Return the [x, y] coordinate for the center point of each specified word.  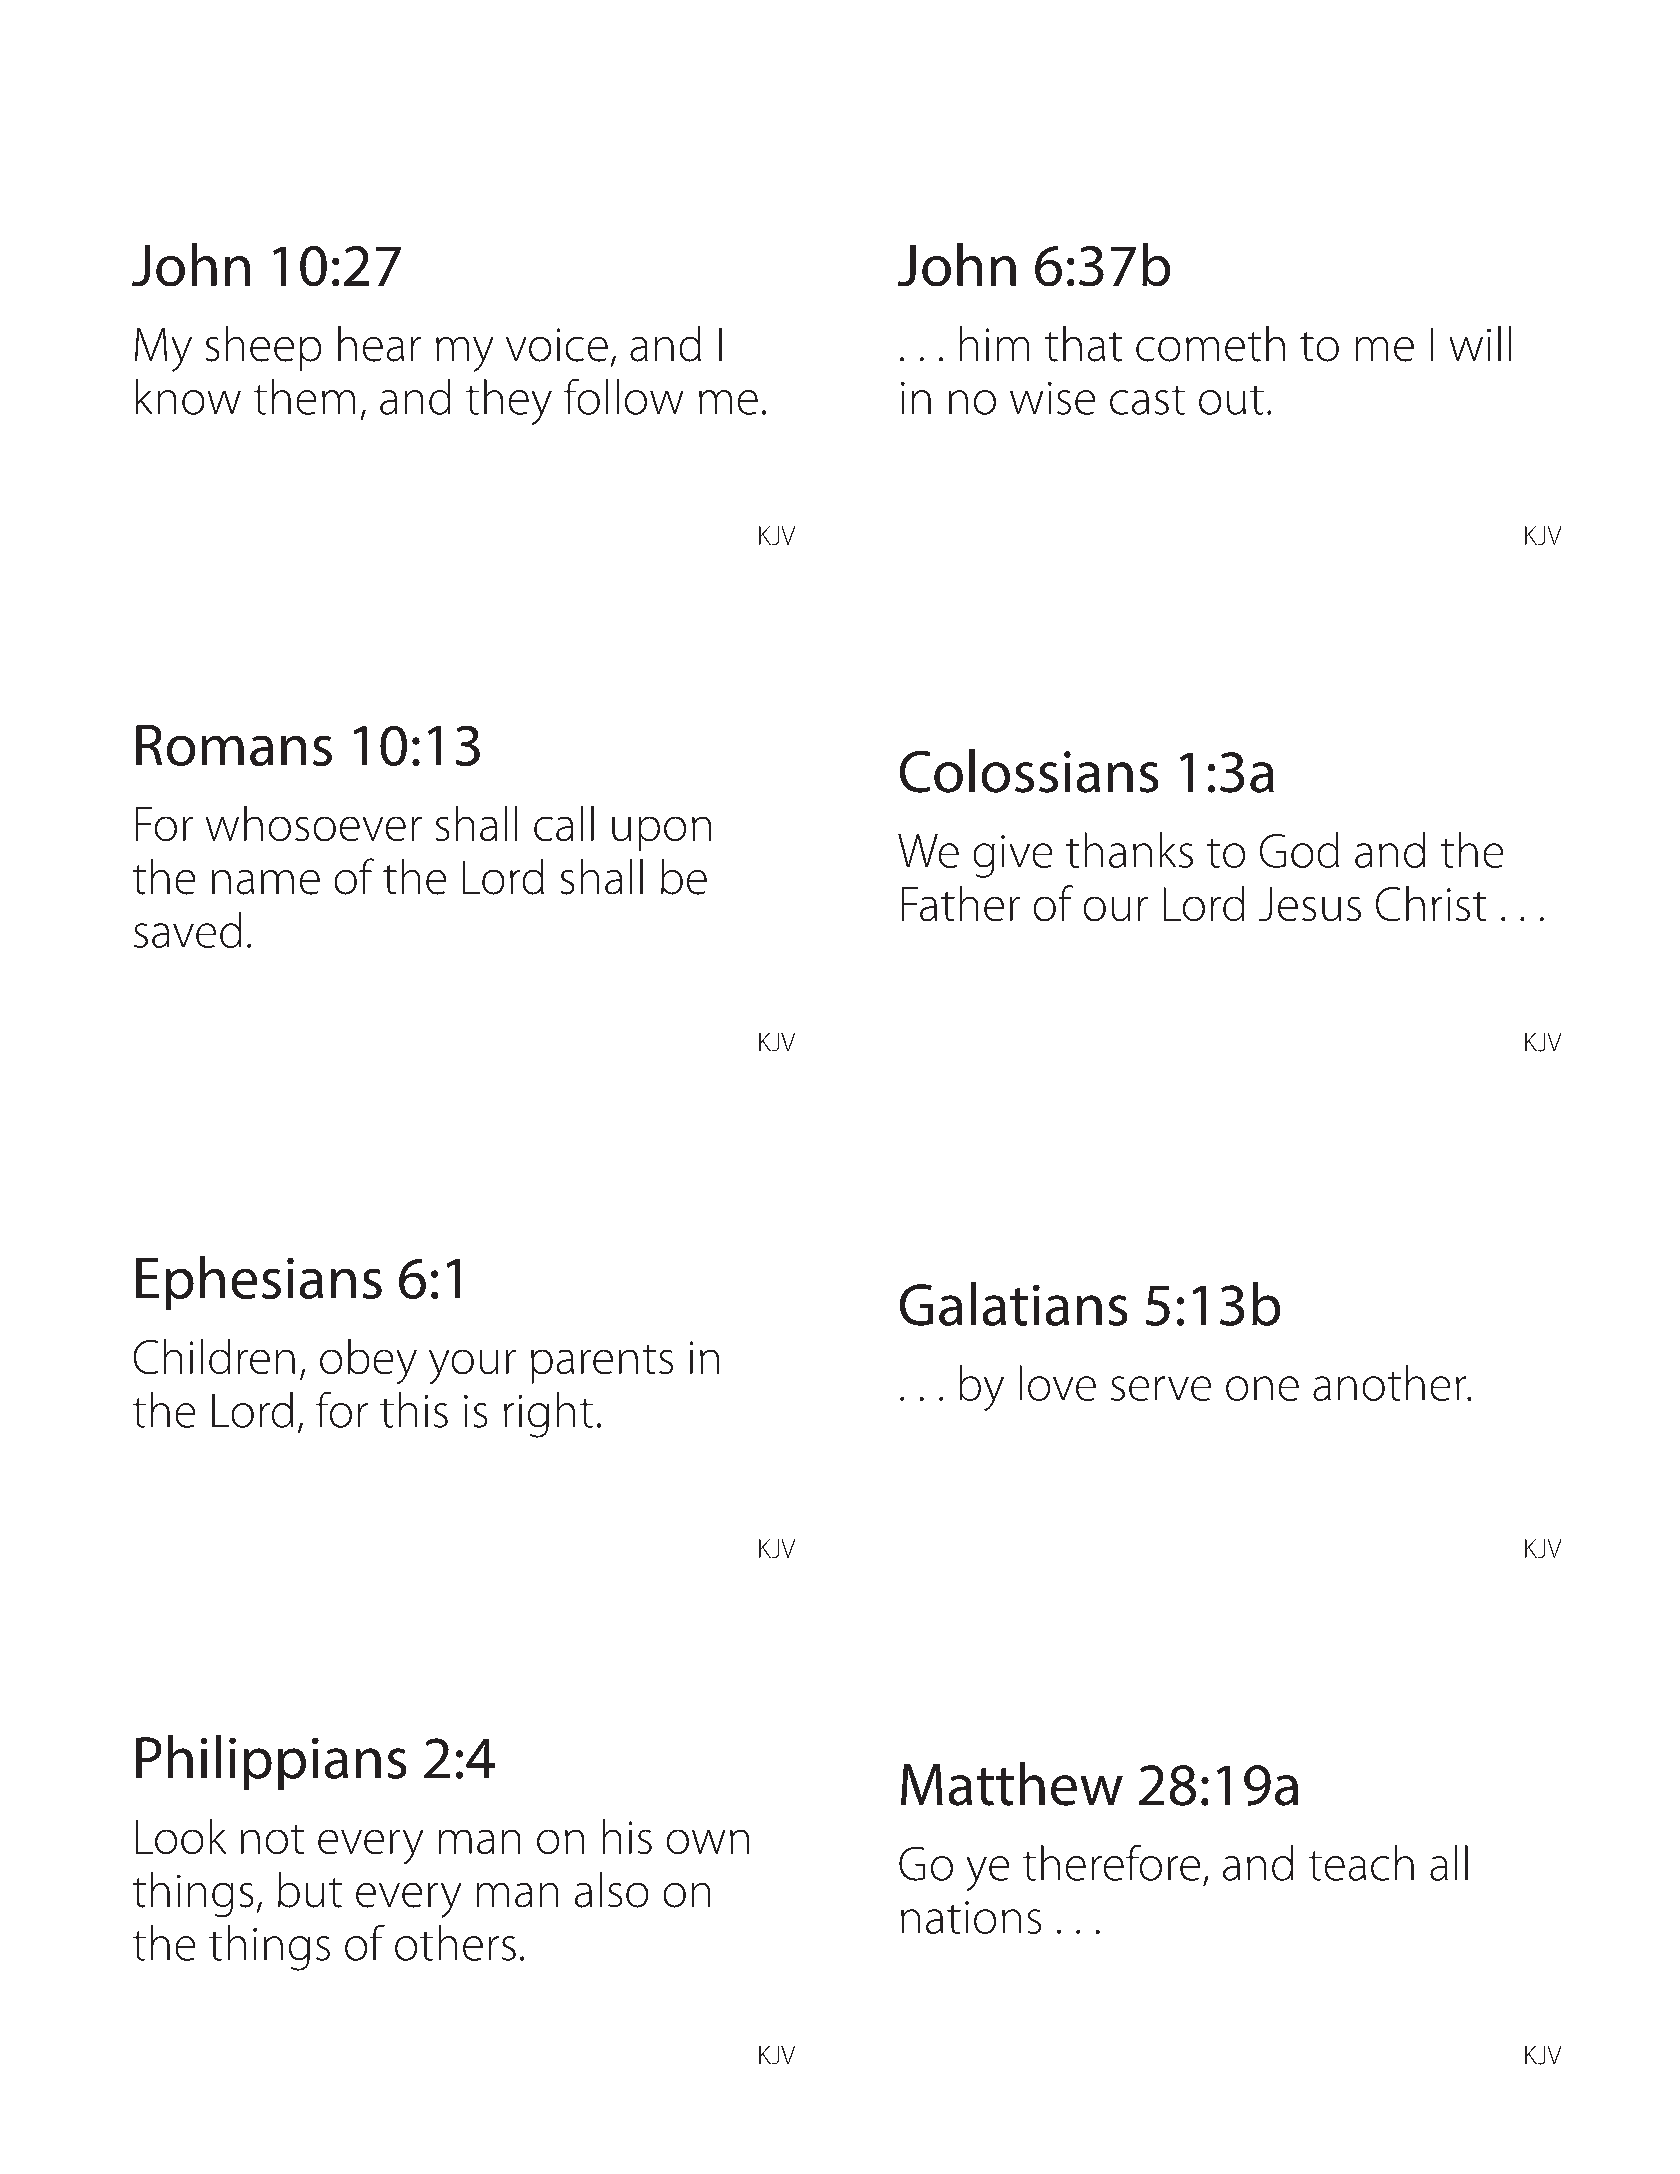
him [994, 343]
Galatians [1013, 1304]
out [1231, 400]
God [1299, 850]
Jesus [1310, 904]
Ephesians [259, 1283]
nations [971, 1917]
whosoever [314, 823]
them [304, 397]
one [1262, 1388]
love [1057, 1383]
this [414, 1410]
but [310, 1890]
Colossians [1029, 771]
